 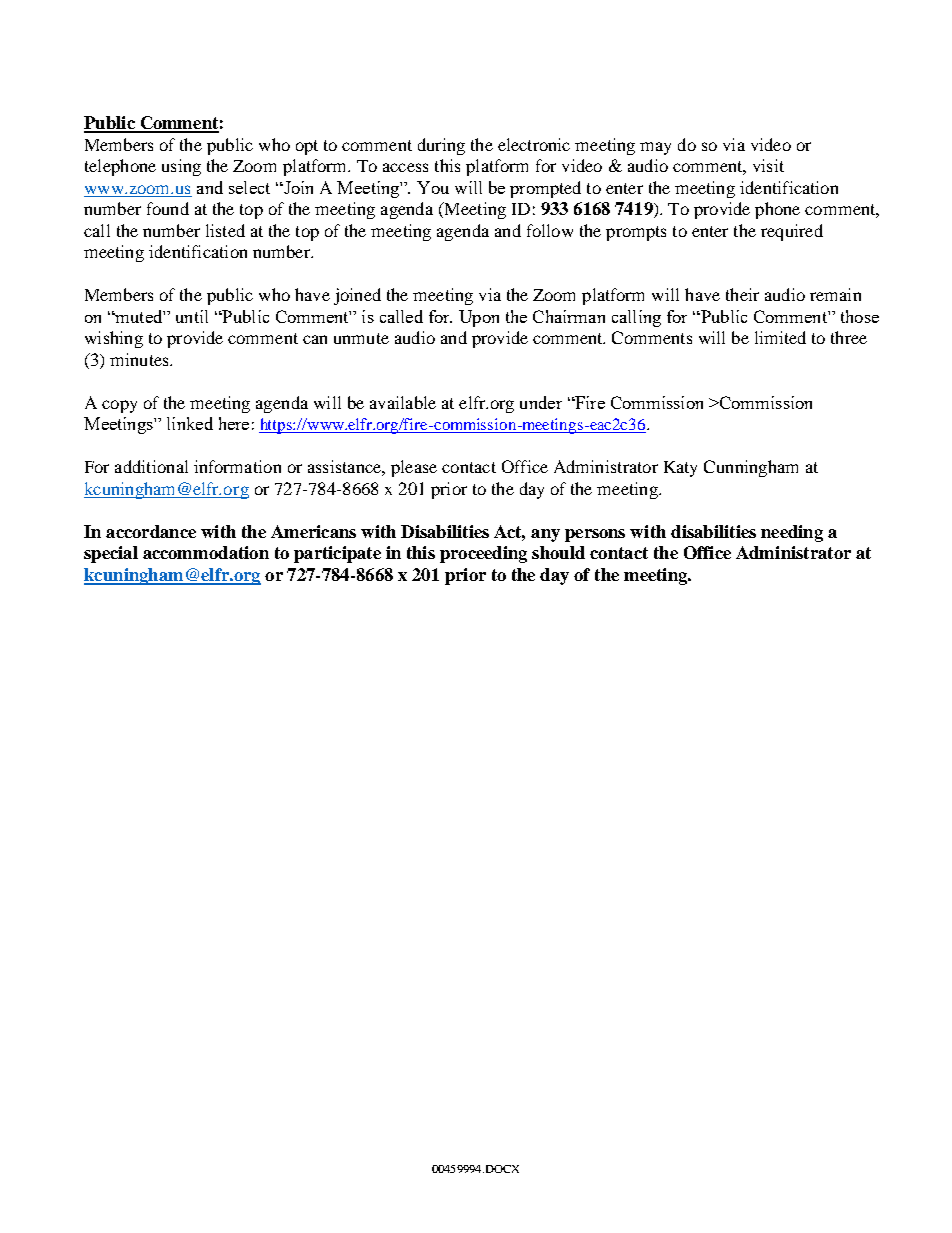 What do you see at coordinates (206, 552) in the image?
I see `accommodation` at bounding box center [206, 552].
